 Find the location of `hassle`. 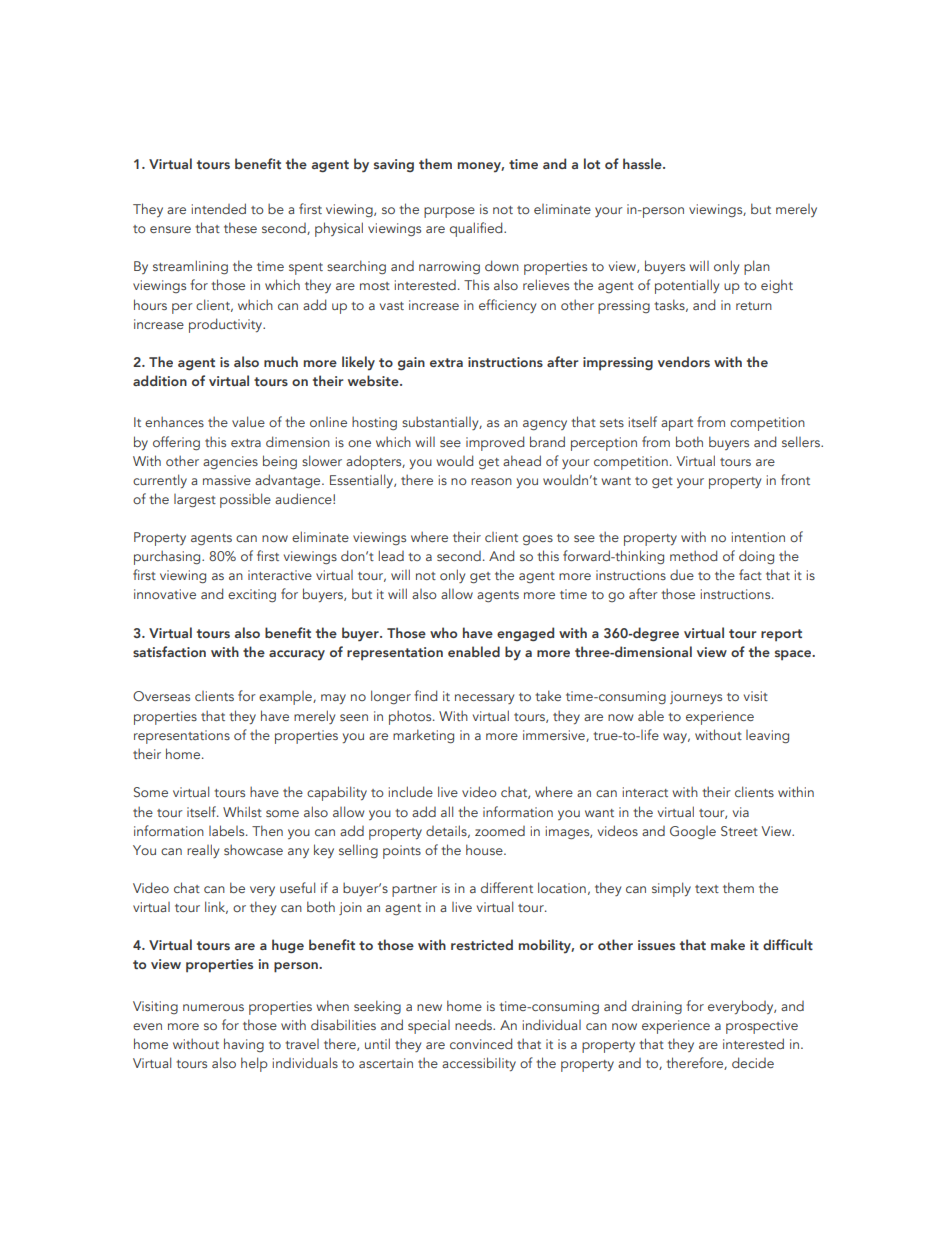

hassle is located at coordinates (643, 163).
